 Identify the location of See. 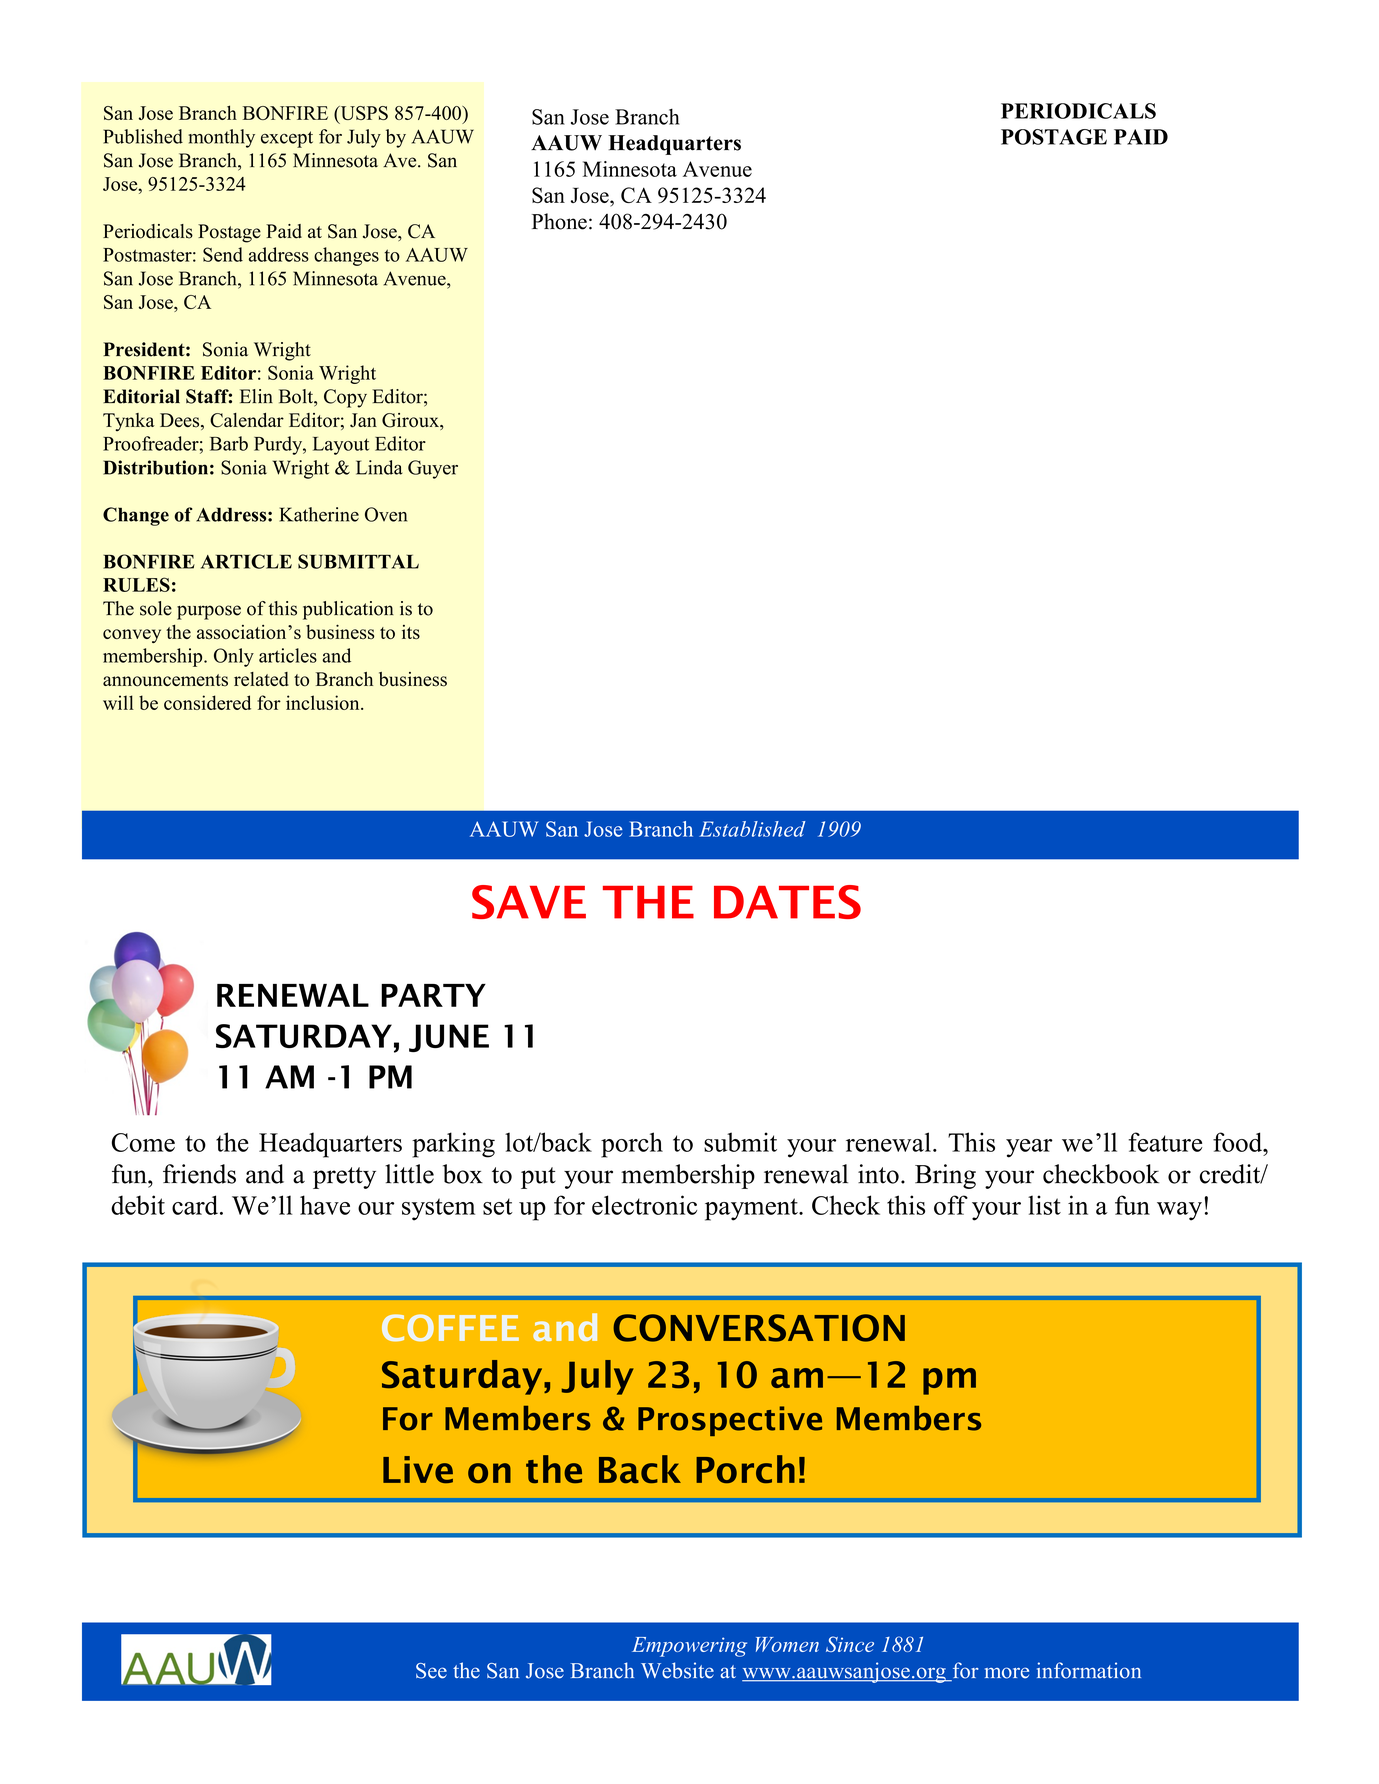
(431, 1671).
